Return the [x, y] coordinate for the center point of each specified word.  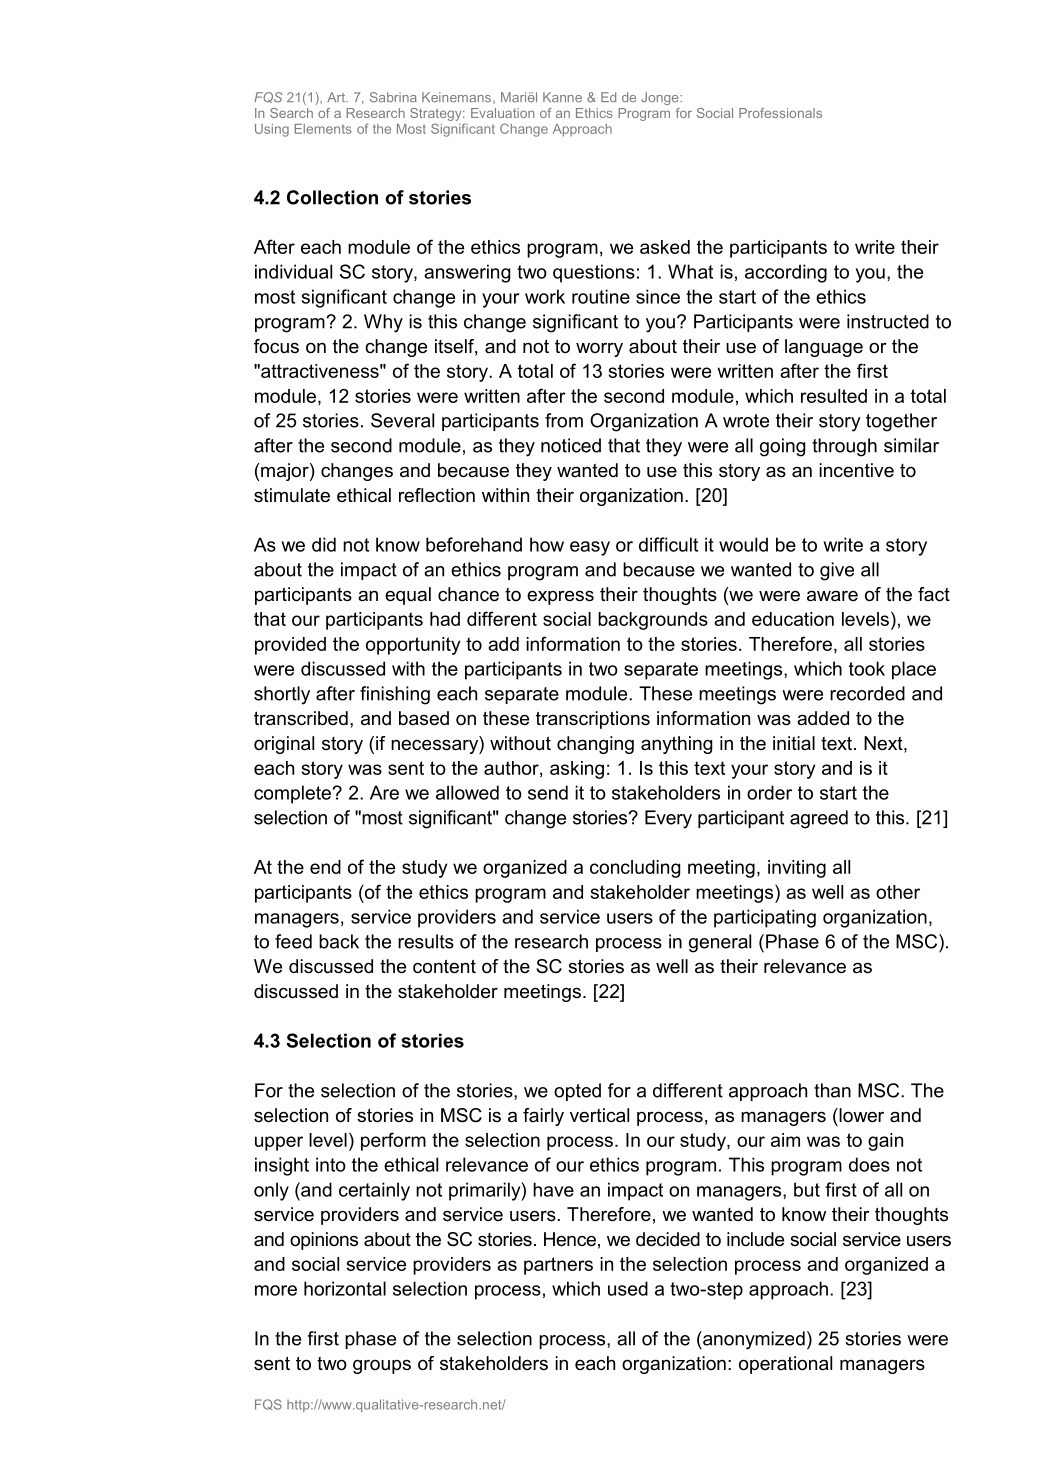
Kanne [562, 97]
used [628, 1288]
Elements [323, 129]
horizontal [345, 1288]
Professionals [780, 113]
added [823, 718]
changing [595, 745]
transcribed [301, 718]
